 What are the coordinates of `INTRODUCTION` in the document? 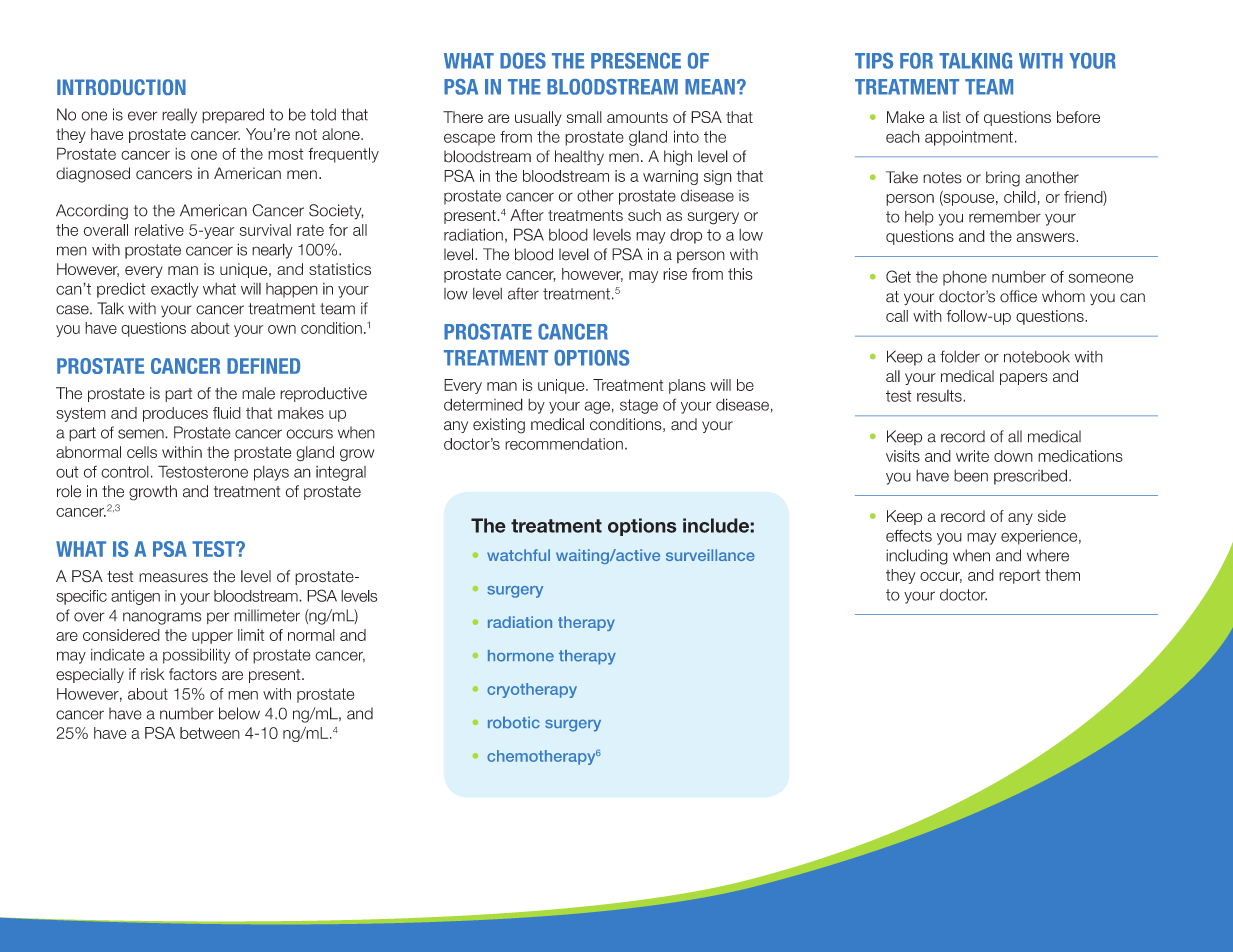 It's located at (121, 87).
